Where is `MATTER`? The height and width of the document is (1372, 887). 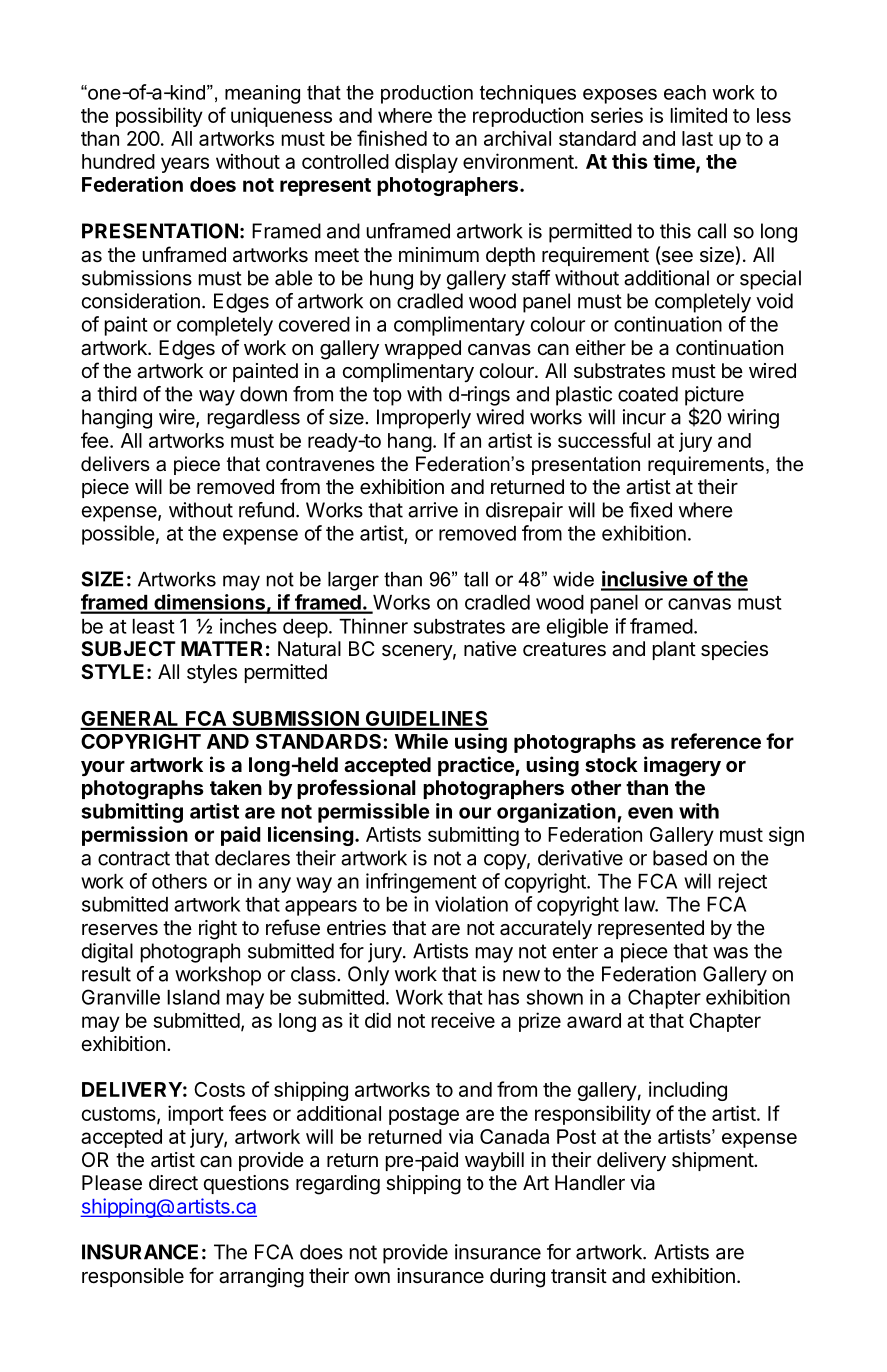 MATTER is located at coordinates (222, 648).
